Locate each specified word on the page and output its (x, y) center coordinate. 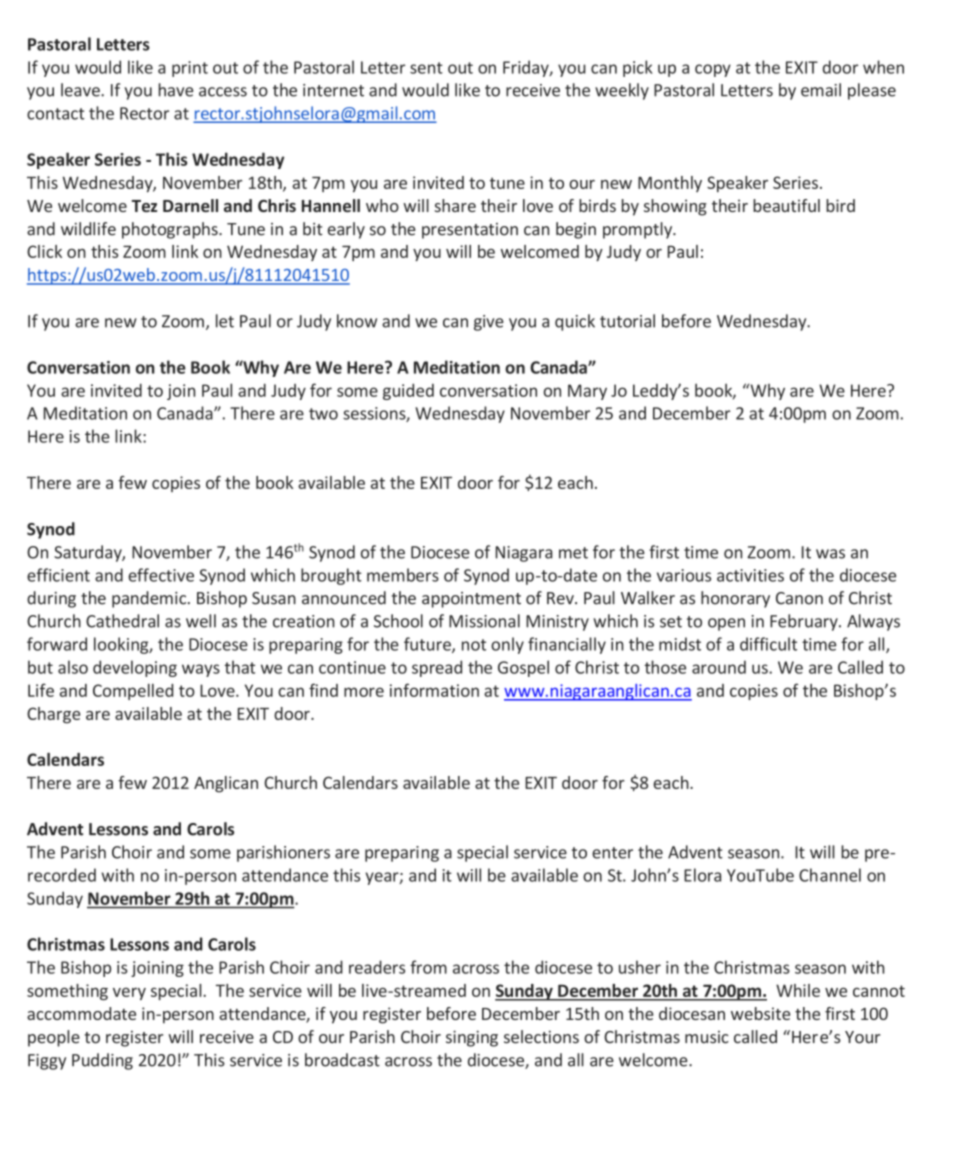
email (821, 90)
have (176, 90)
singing (472, 1038)
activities (750, 575)
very (129, 994)
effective (161, 575)
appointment (471, 600)
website (760, 1013)
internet (333, 90)
